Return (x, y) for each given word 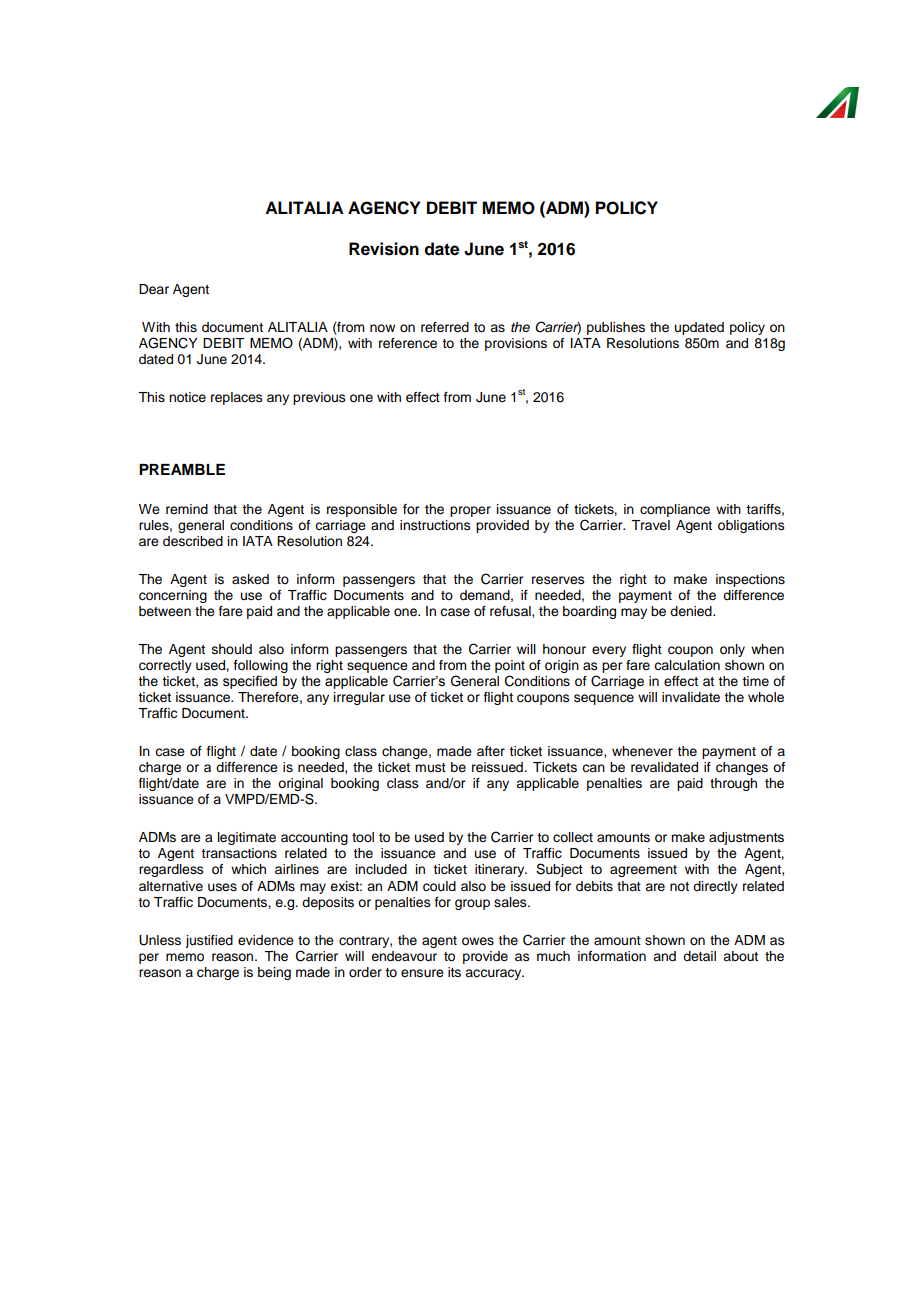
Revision (384, 249)
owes (478, 941)
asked (250, 579)
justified (209, 941)
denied (692, 611)
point (510, 668)
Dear (154, 289)
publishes (616, 328)
